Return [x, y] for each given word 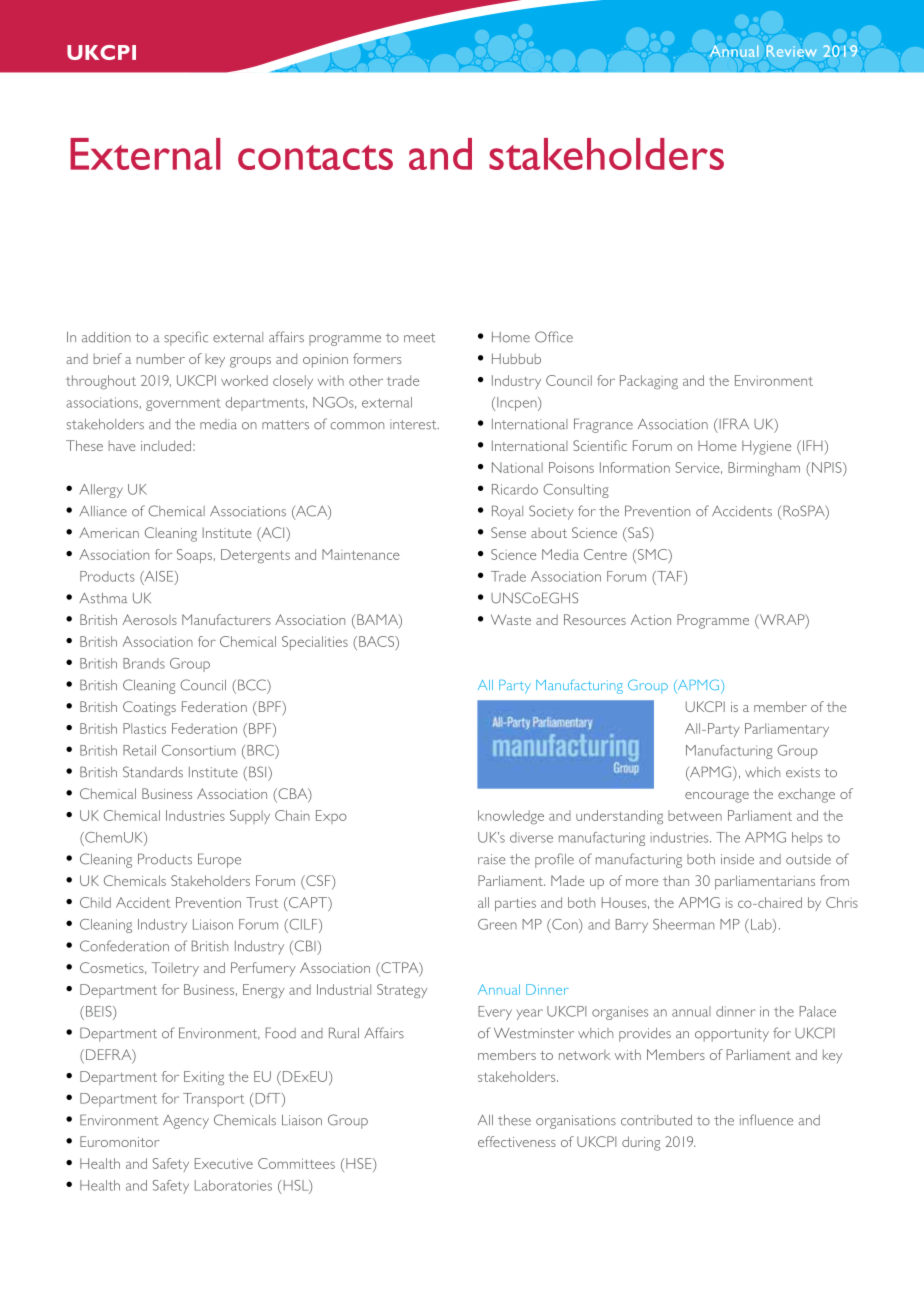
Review [792, 51]
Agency [186, 1122]
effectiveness [517, 1141]
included [166, 445]
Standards [153, 772]
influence [766, 1120]
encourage [717, 797]
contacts [315, 157]
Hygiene [766, 447]
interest [414, 424]
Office [554, 337]
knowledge [511, 817]
